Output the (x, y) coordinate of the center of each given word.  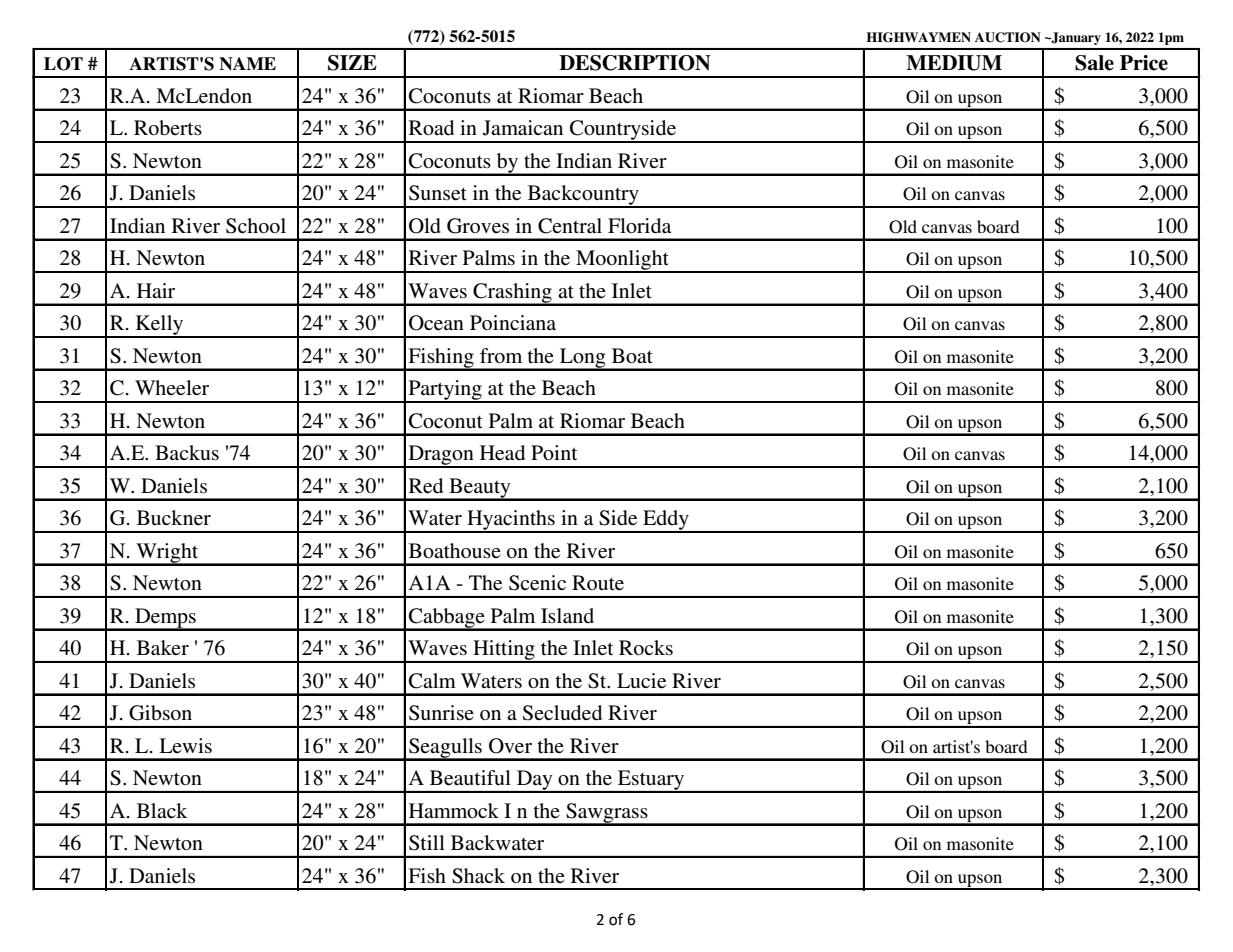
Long (583, 359)
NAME (247, 64)
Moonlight (622, 261)
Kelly (160, 326)
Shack (478, 876)
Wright (167, 554)
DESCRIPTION (635, 63)
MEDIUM (954, 63)
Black (162, 810)
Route (598, 582)
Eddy (666, 521)
